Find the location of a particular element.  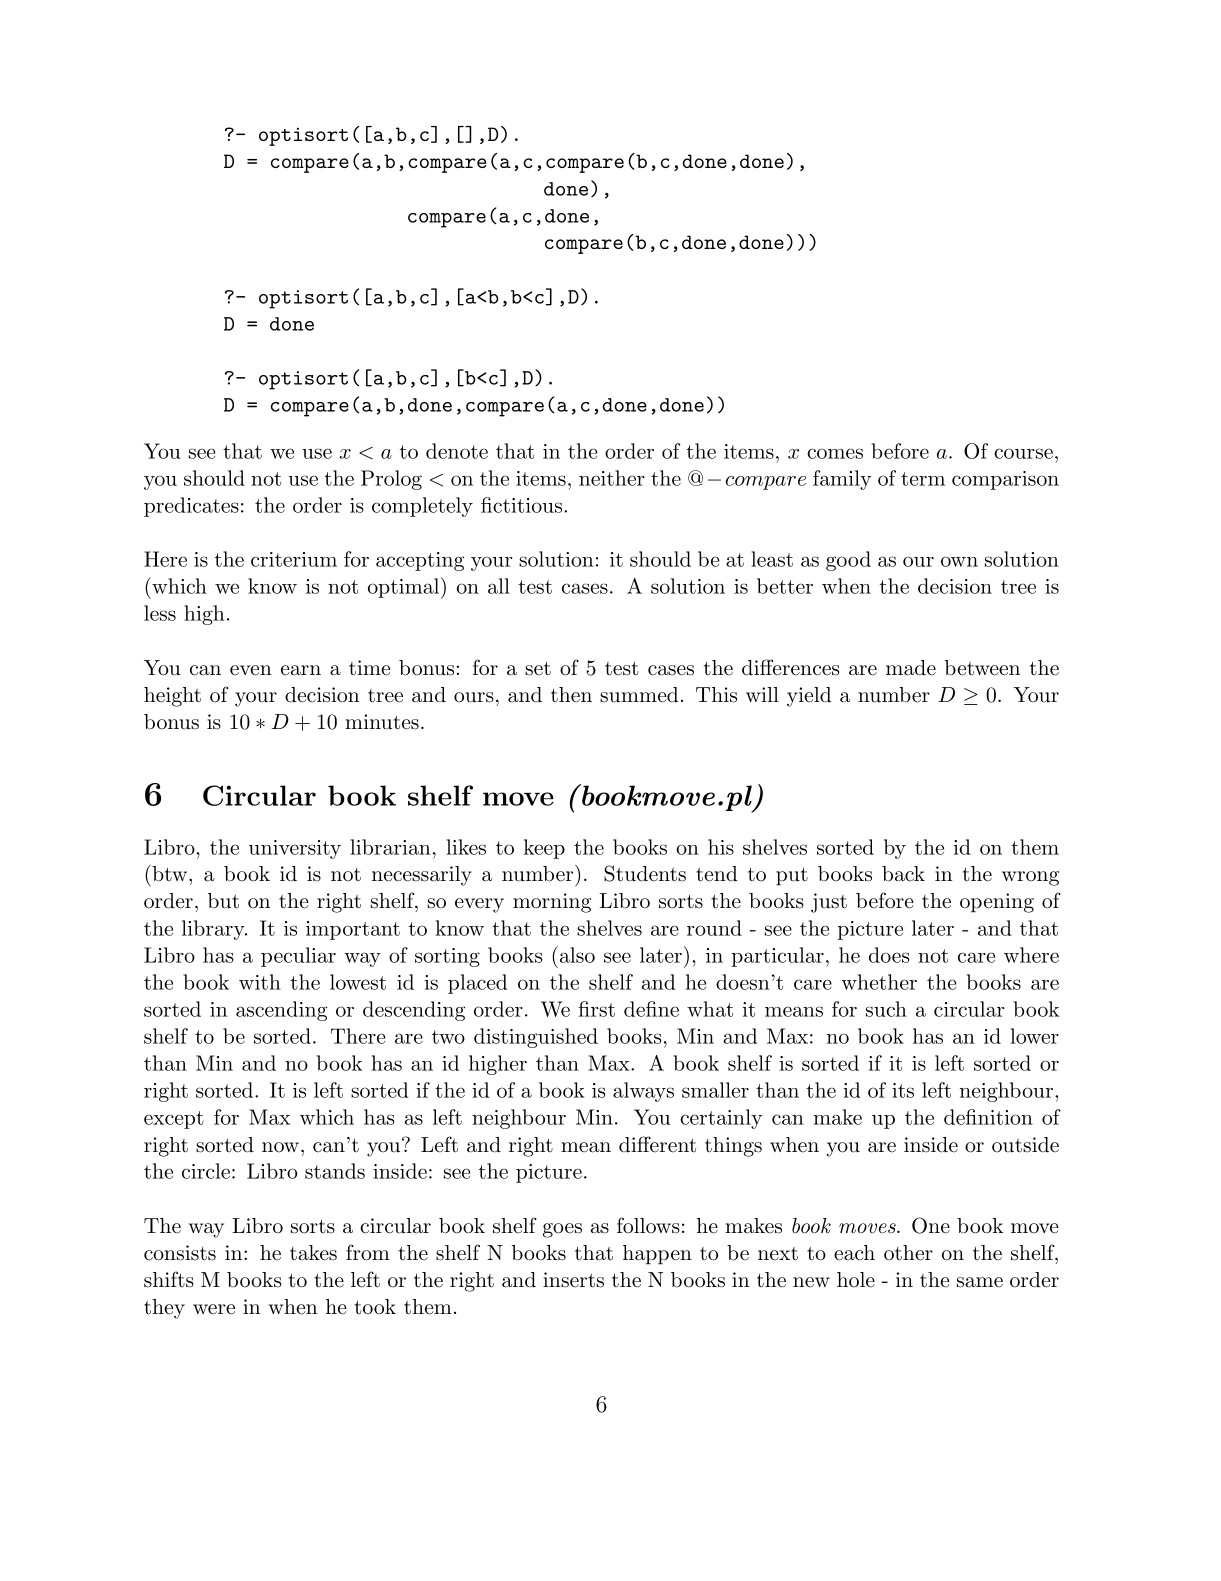

minutes is located at coordinates (382, 722).
